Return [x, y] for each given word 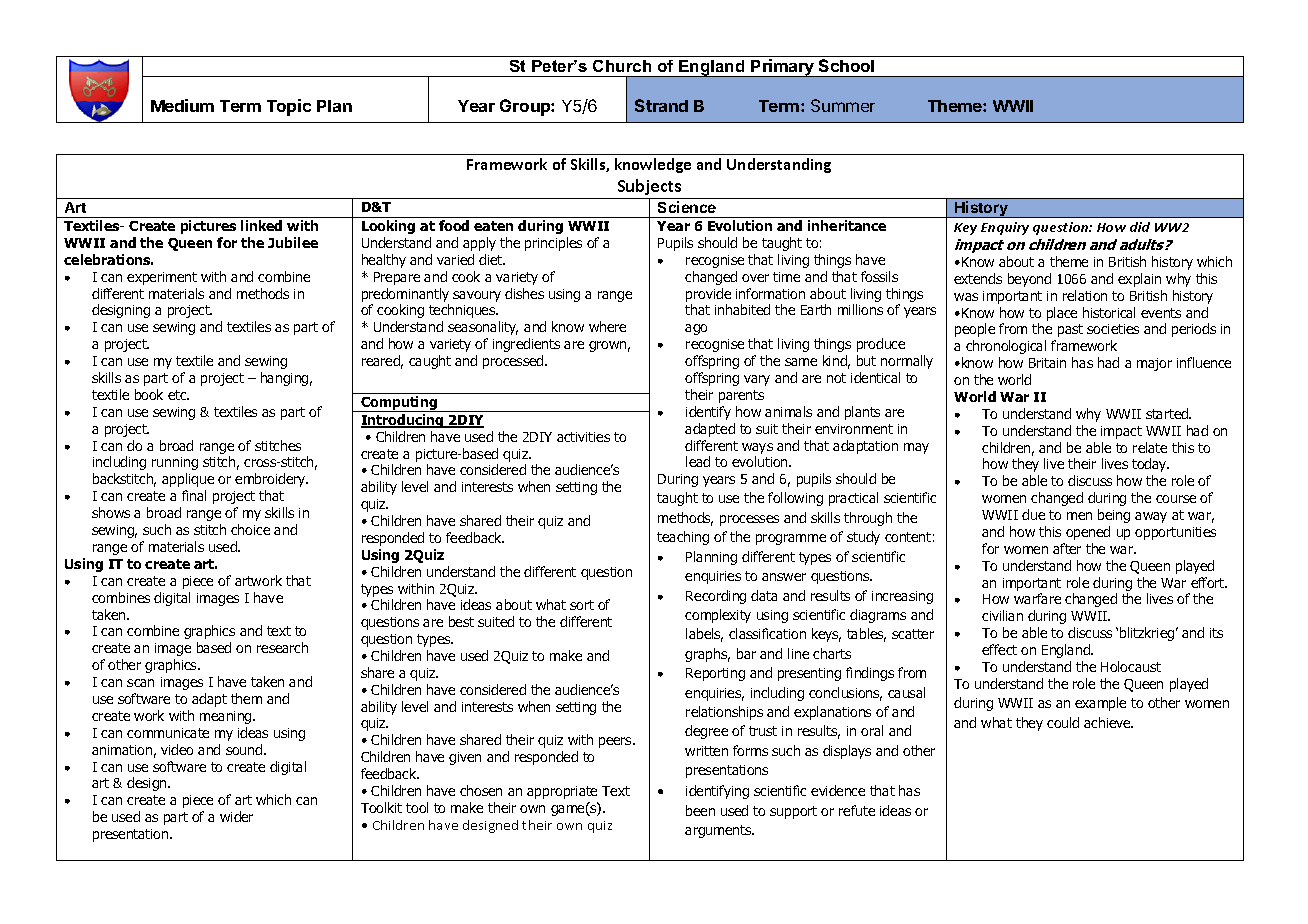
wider [236, 816]
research [282, 647]
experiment [162, 278]
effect [999, 649]
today [1150, 465]
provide [708, 295]
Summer [843, 105]
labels [704, 635]
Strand [661, 105]
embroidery [271, 480]
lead [698, 461]
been [700, 810]
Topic [289, 107]
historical [1109, 312]
